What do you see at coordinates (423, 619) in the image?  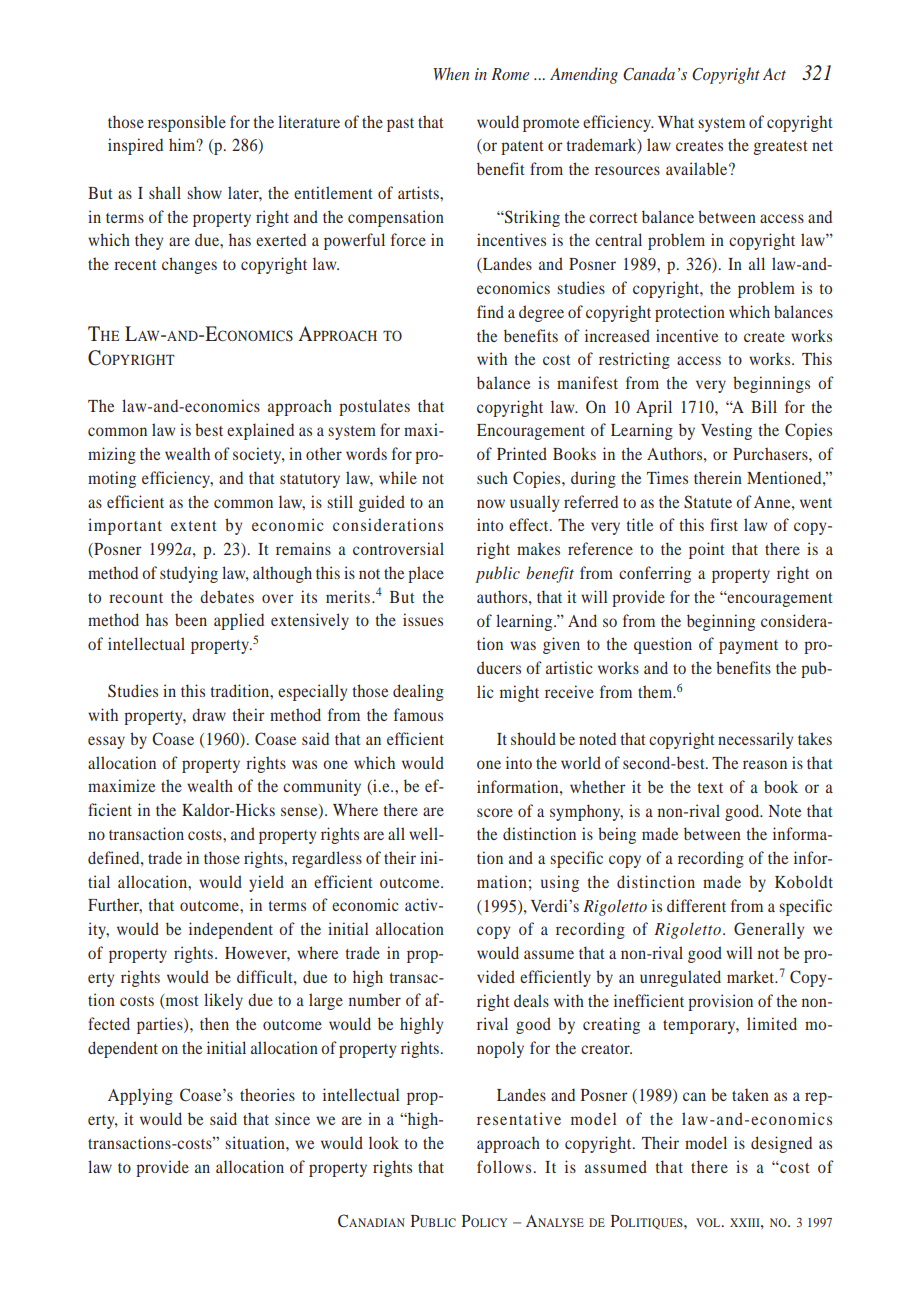 I see `issues` at bounding box center [423, 619].
